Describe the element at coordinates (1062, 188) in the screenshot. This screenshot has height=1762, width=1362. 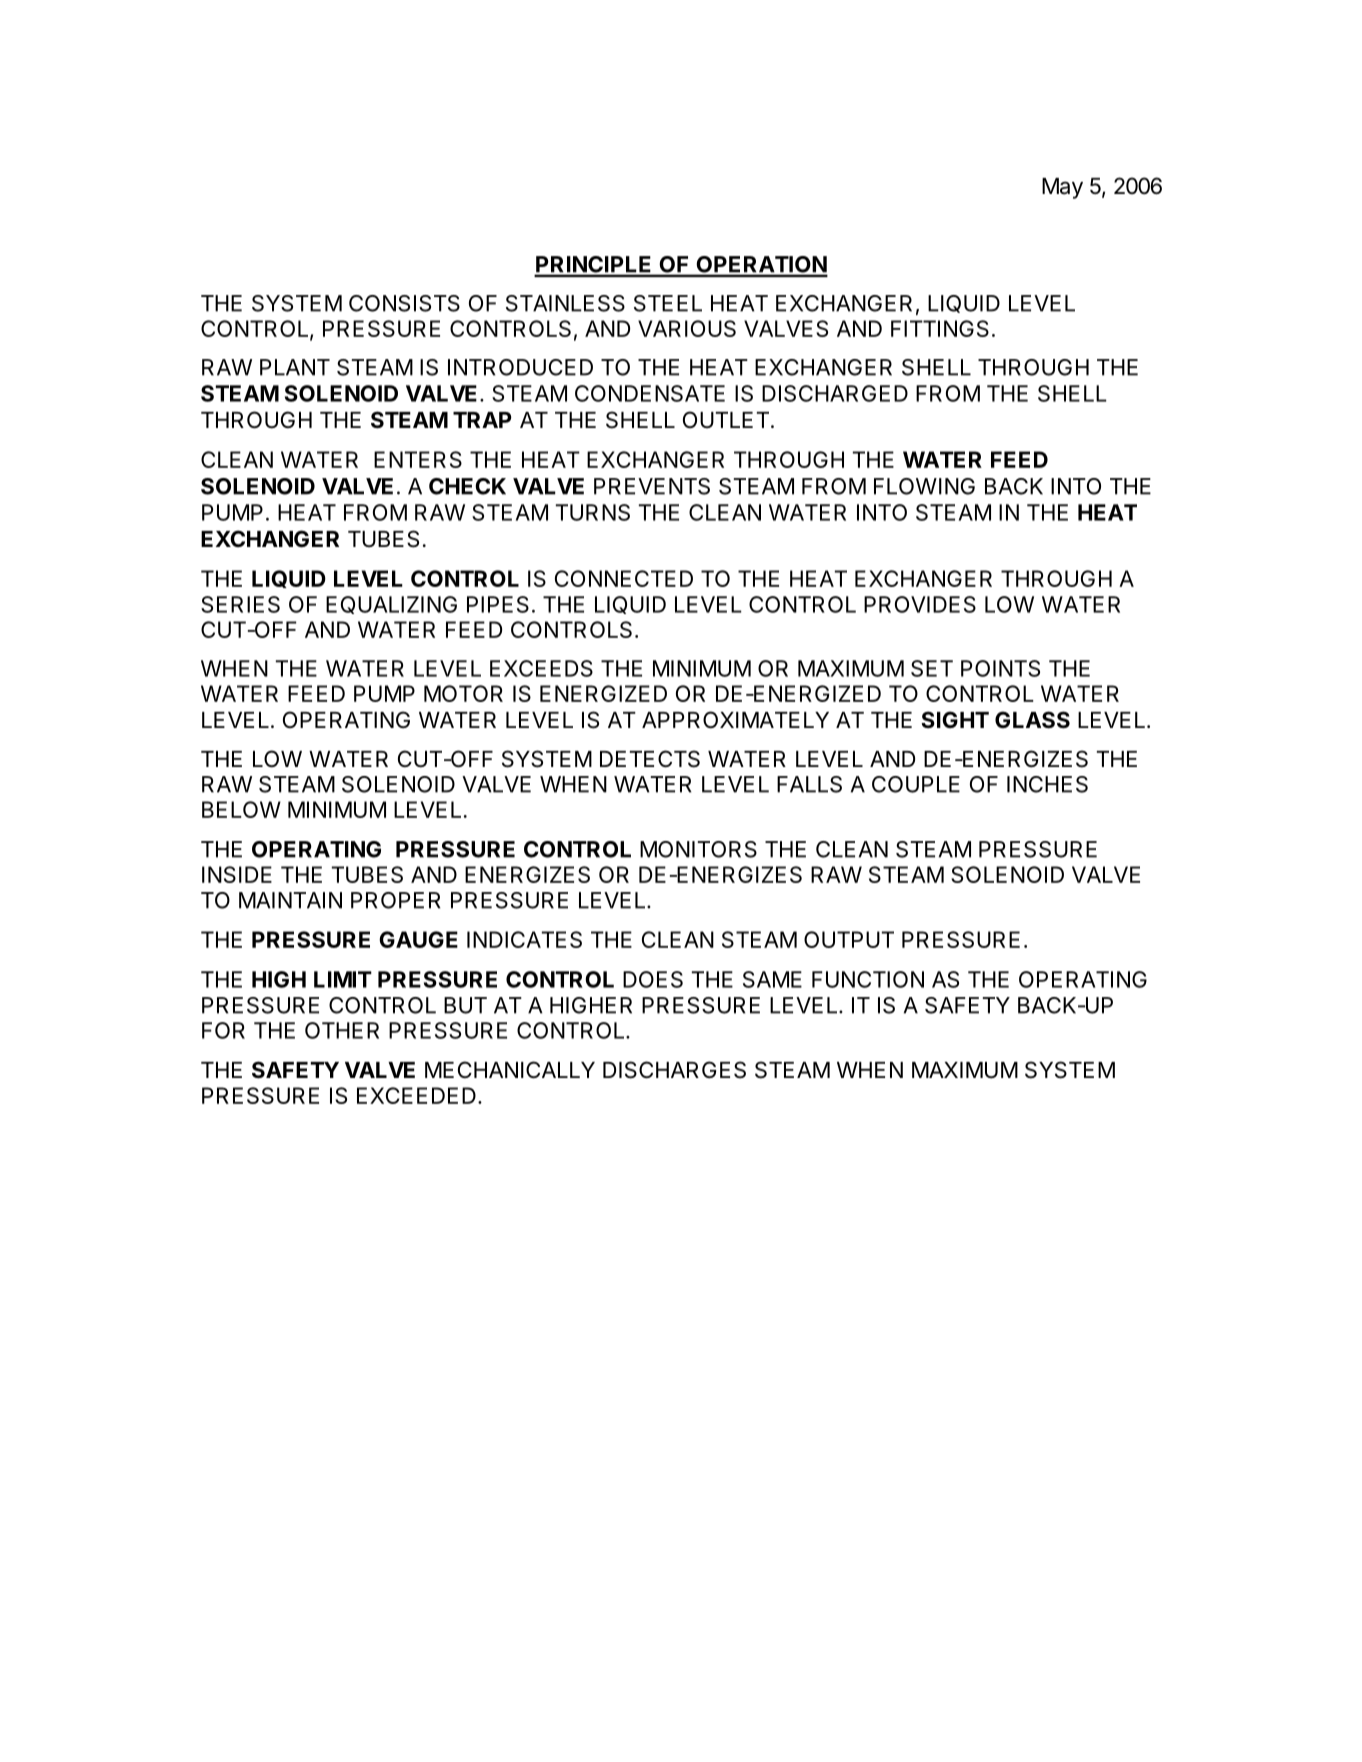
I see `May` at that location.
